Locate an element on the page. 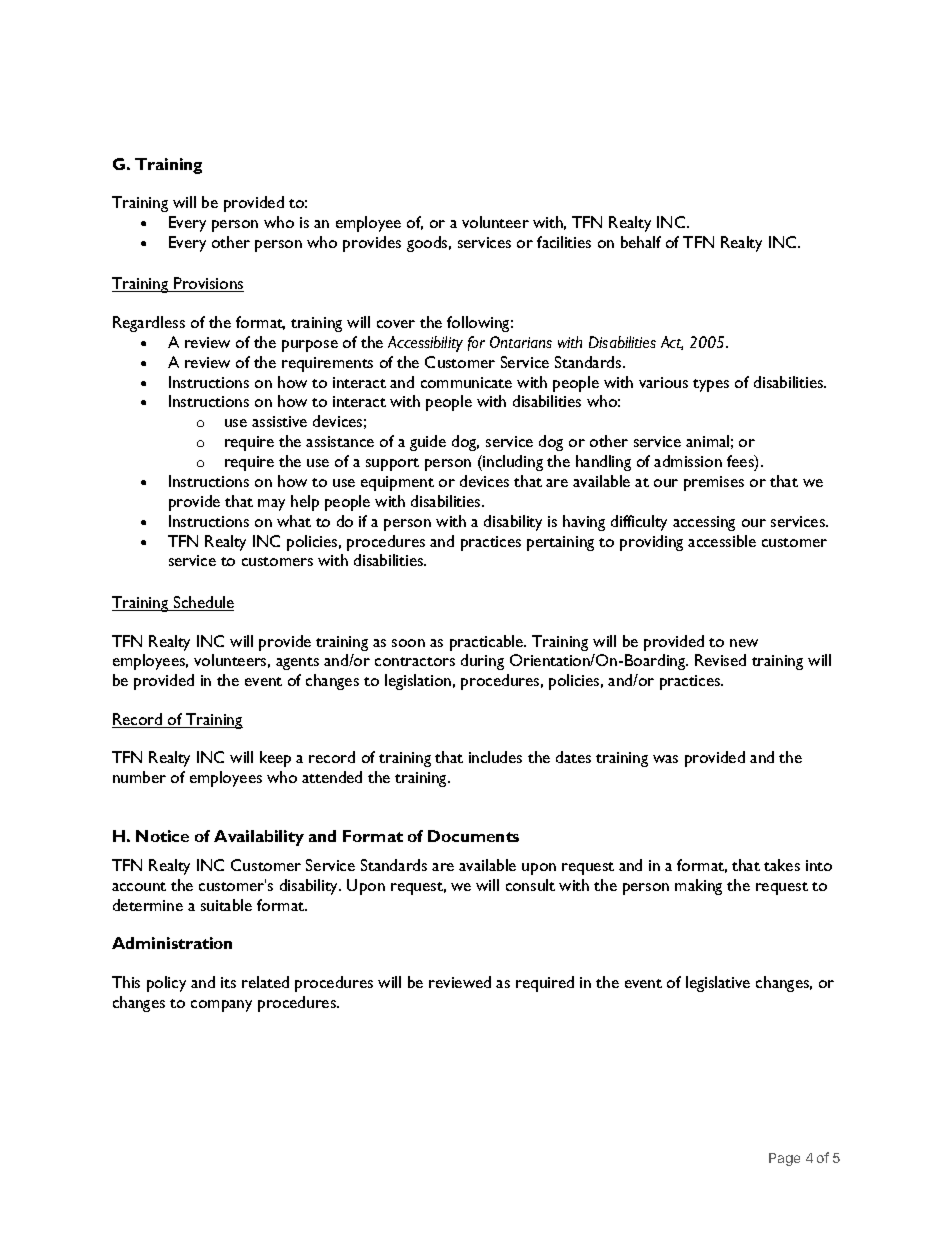 The height and width of the document is (1233, 952). behalf is located at coordinates (641, 242).
